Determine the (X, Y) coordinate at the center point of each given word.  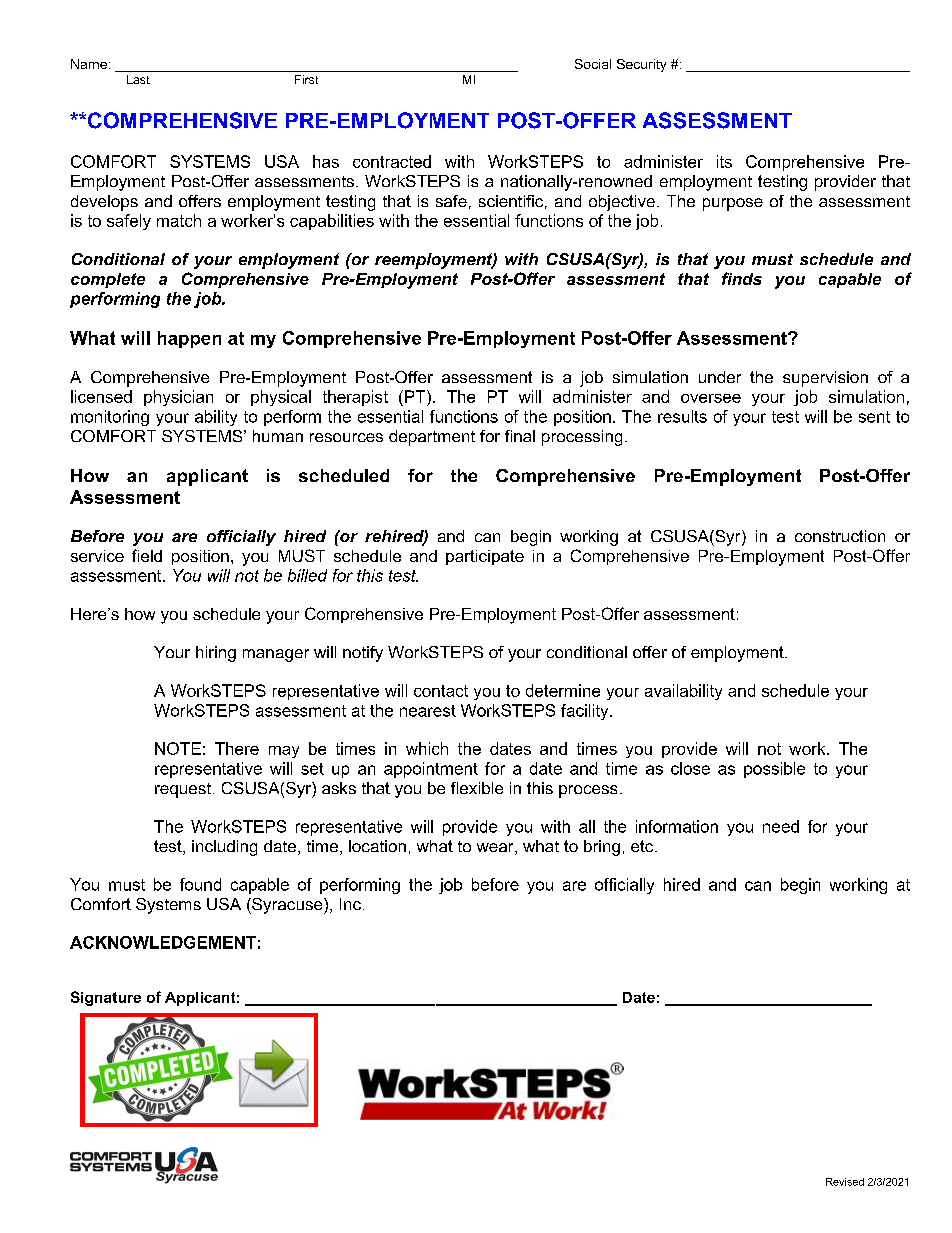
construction (840, 536)
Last (138, 79)
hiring (216, 654)
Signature (106, 998)
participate (485, 557)
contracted (392, 161)
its (724, 161)
